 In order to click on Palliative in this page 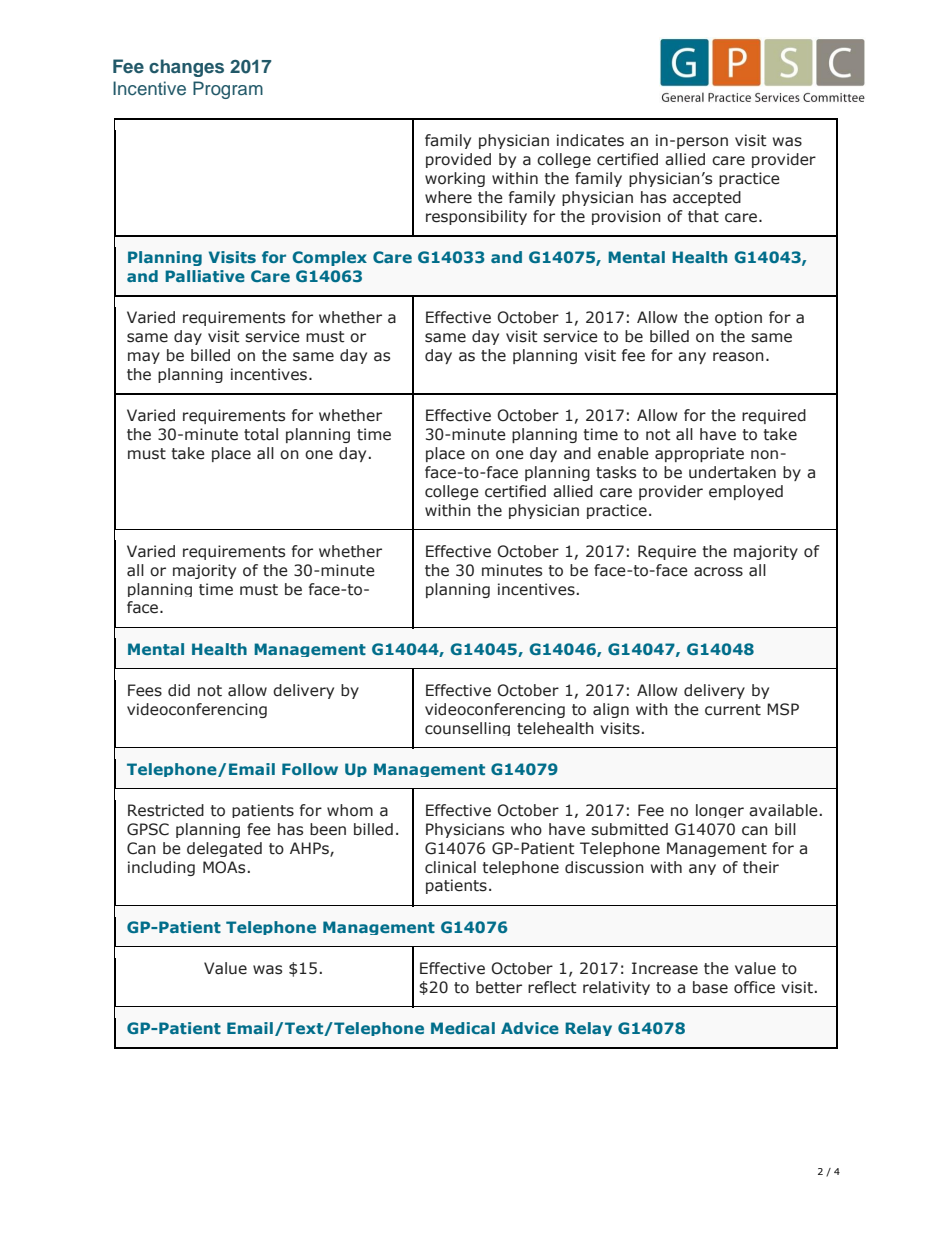, I will do `click(205, 276)`.
